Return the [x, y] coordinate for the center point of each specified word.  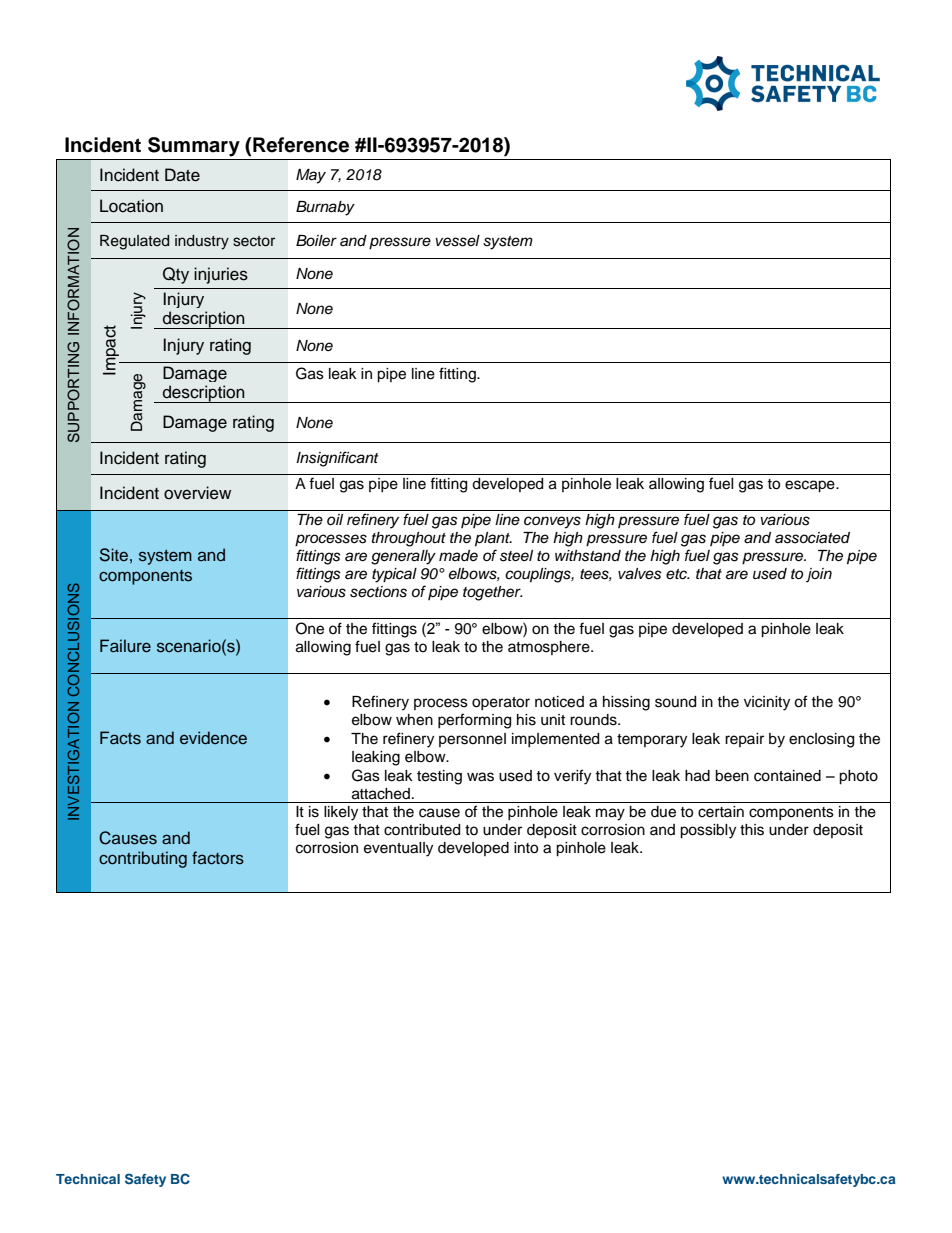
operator [501, 703]
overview [197, 493]
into [526, 848]
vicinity [767, 703]
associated [812, 538]
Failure [125, 646]
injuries [221, 275]
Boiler [316, 241]
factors [218, 858]
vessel [458, 241]
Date [182, 175]
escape [811, 486]
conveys [552, 522]
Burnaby [325, 208]
